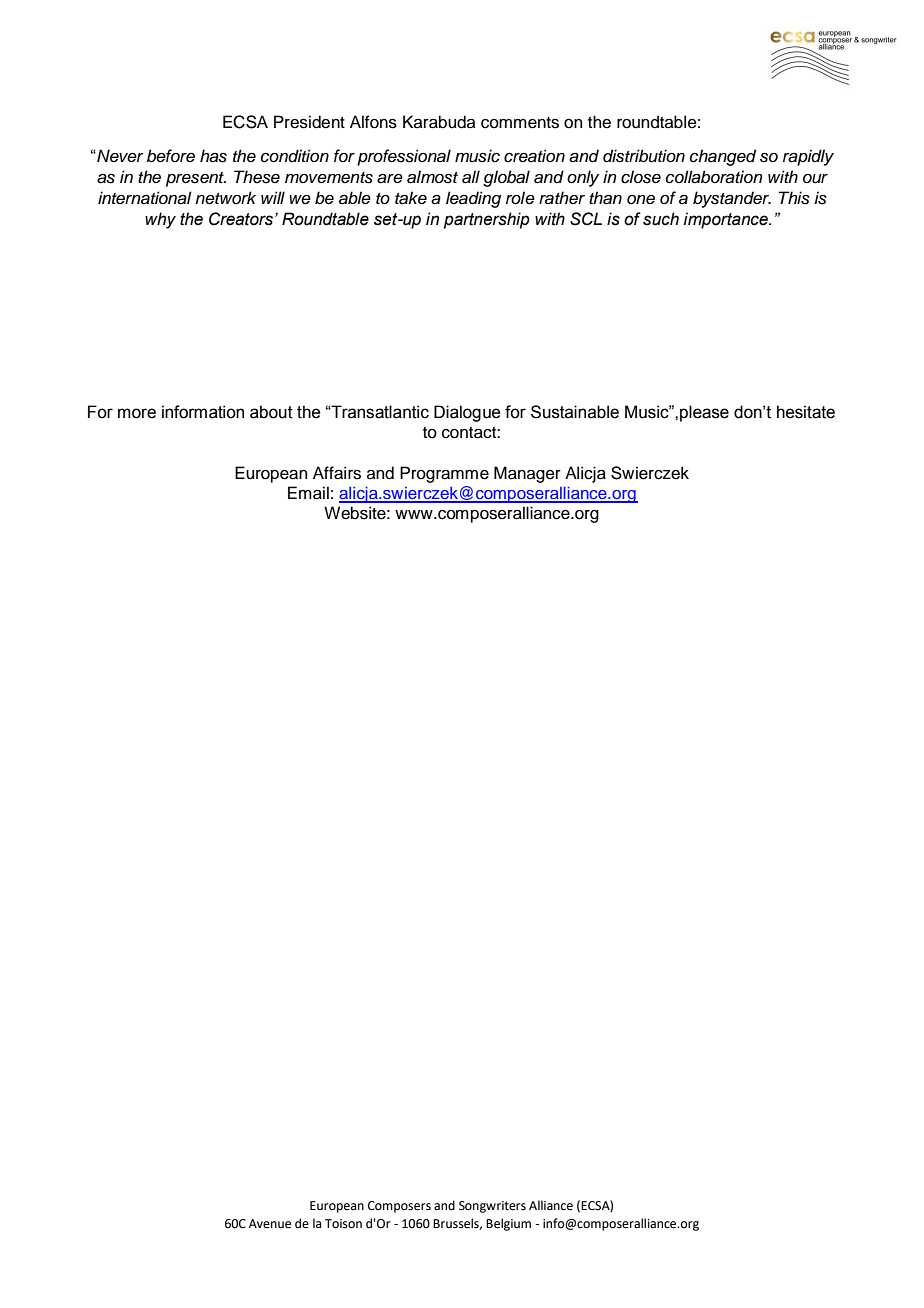  Describe the element at coordinates (308, 493) in the screenshot. I see `Email` at that location.
